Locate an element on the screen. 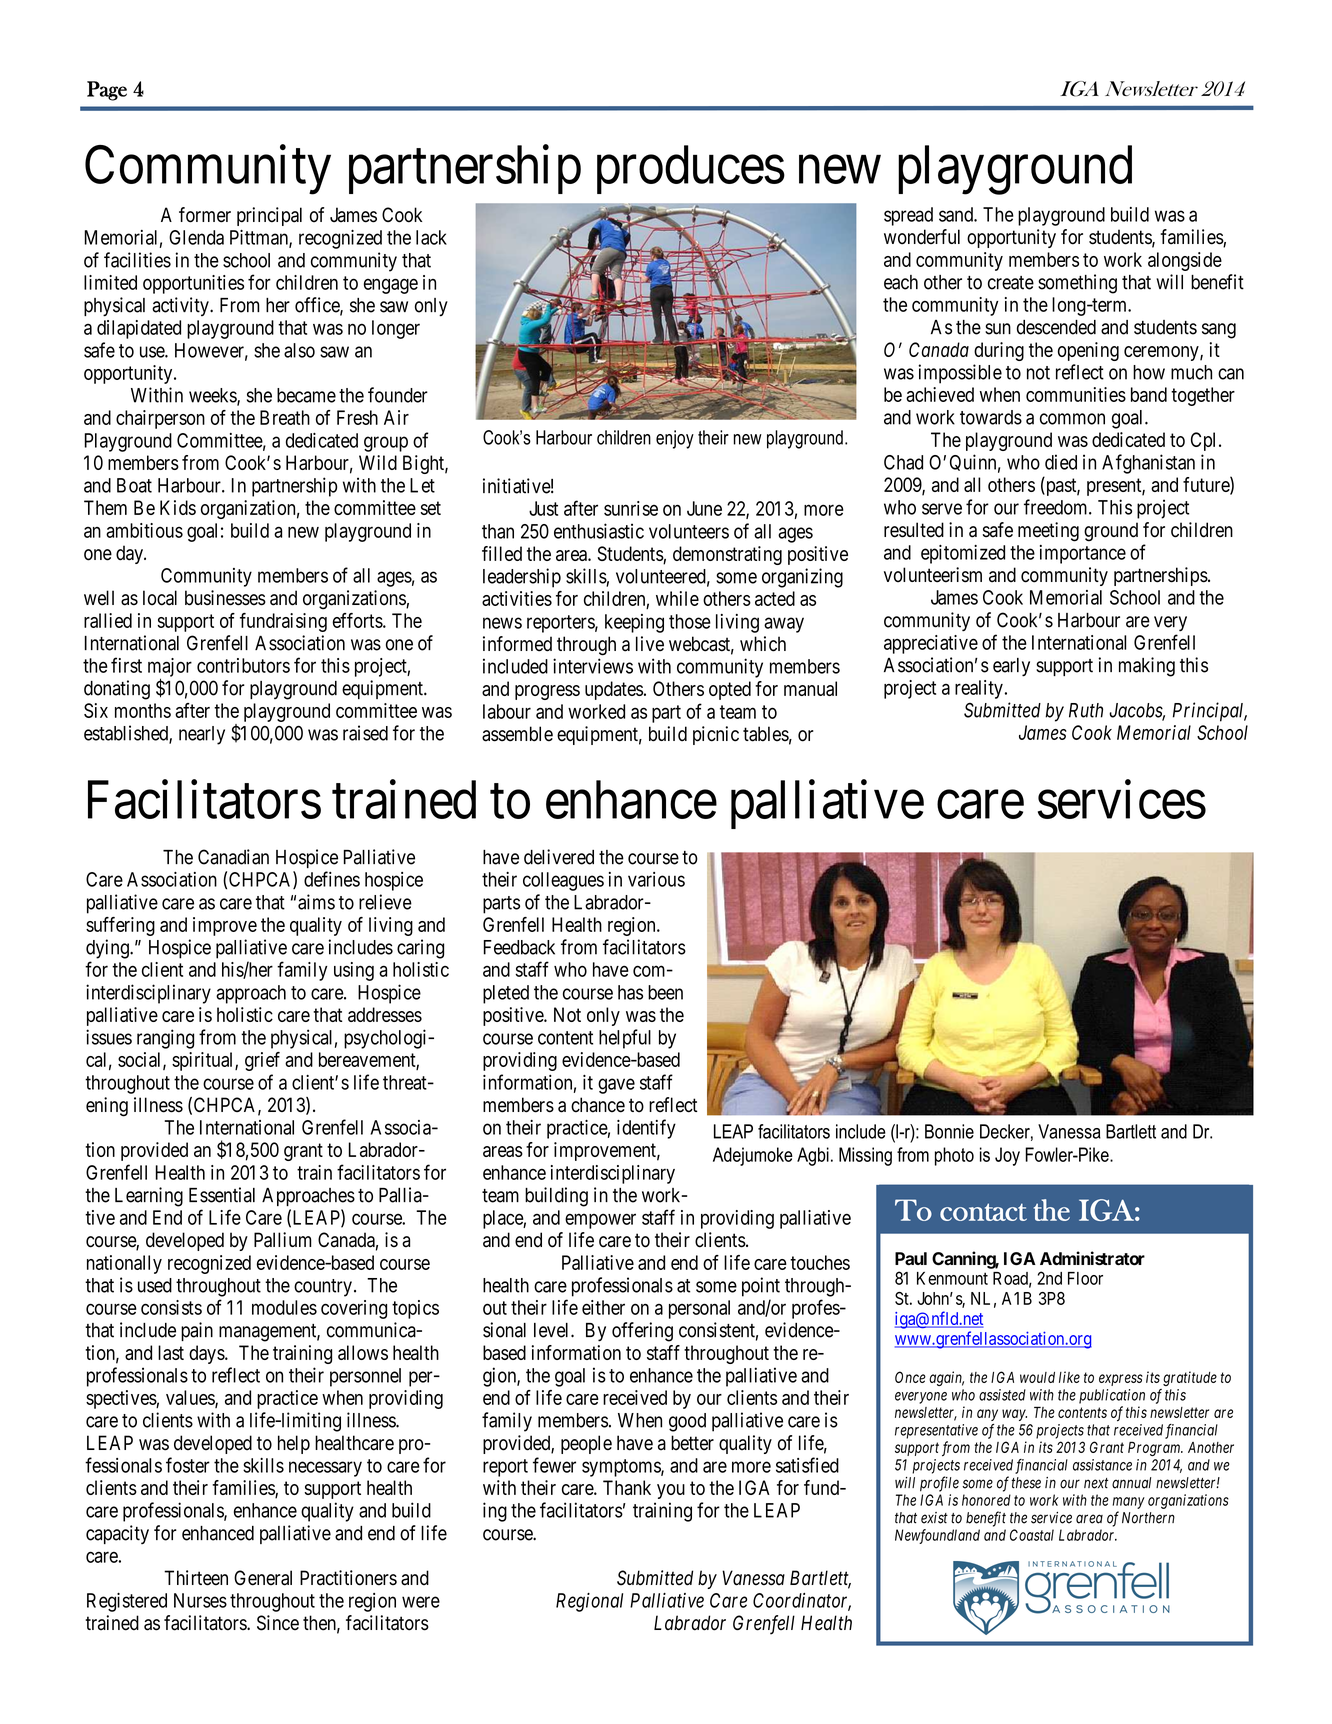 This screenshot has height=1724, width=1332. importance is located at coordinates (1083, 554).
